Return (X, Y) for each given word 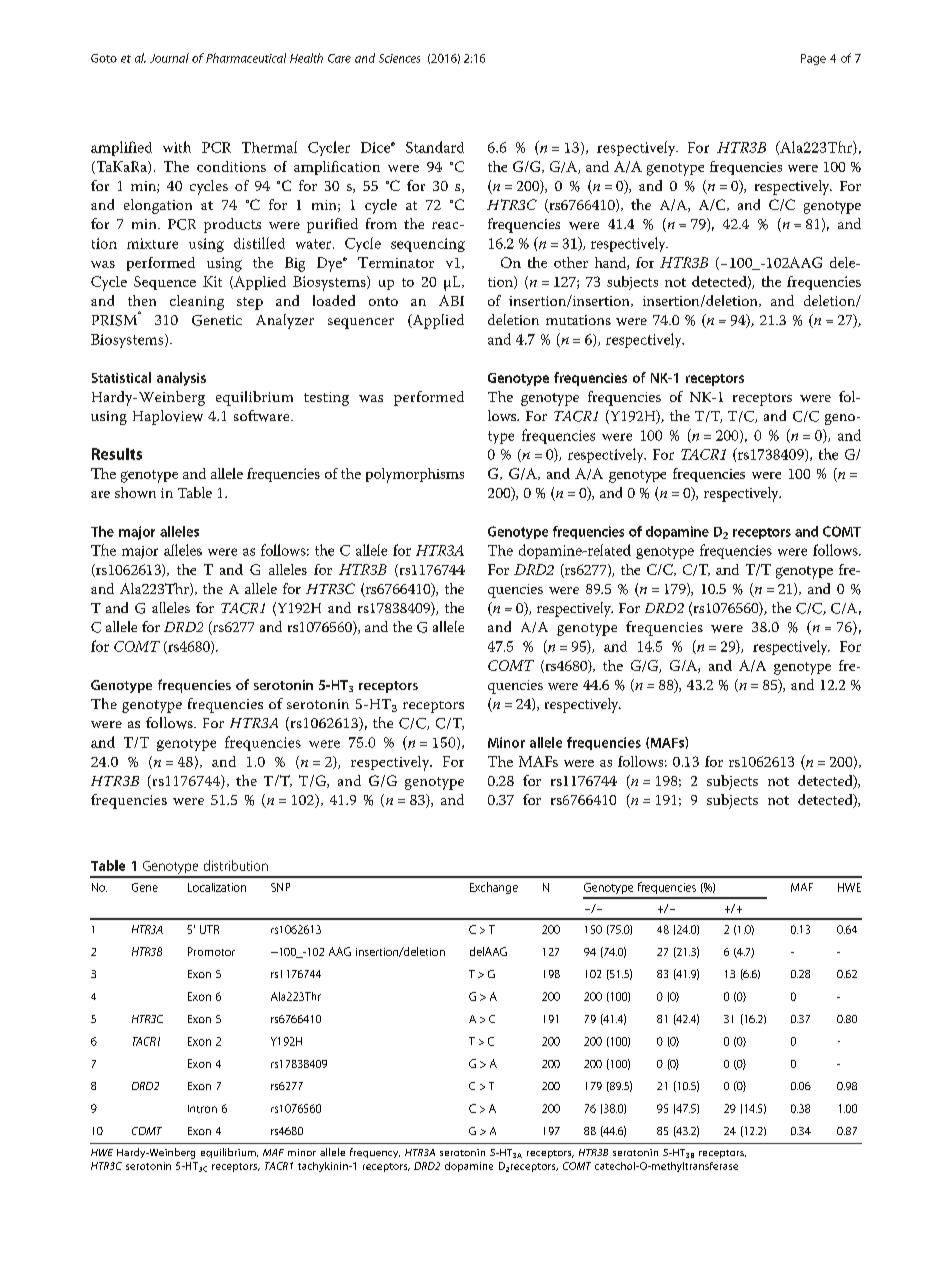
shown (135, 492)
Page (813, 59)
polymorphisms (415, 475)
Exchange (494, 888)
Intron (202, 1109)
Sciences (399, 58)
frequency (375, 1153)
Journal (169, 58)
